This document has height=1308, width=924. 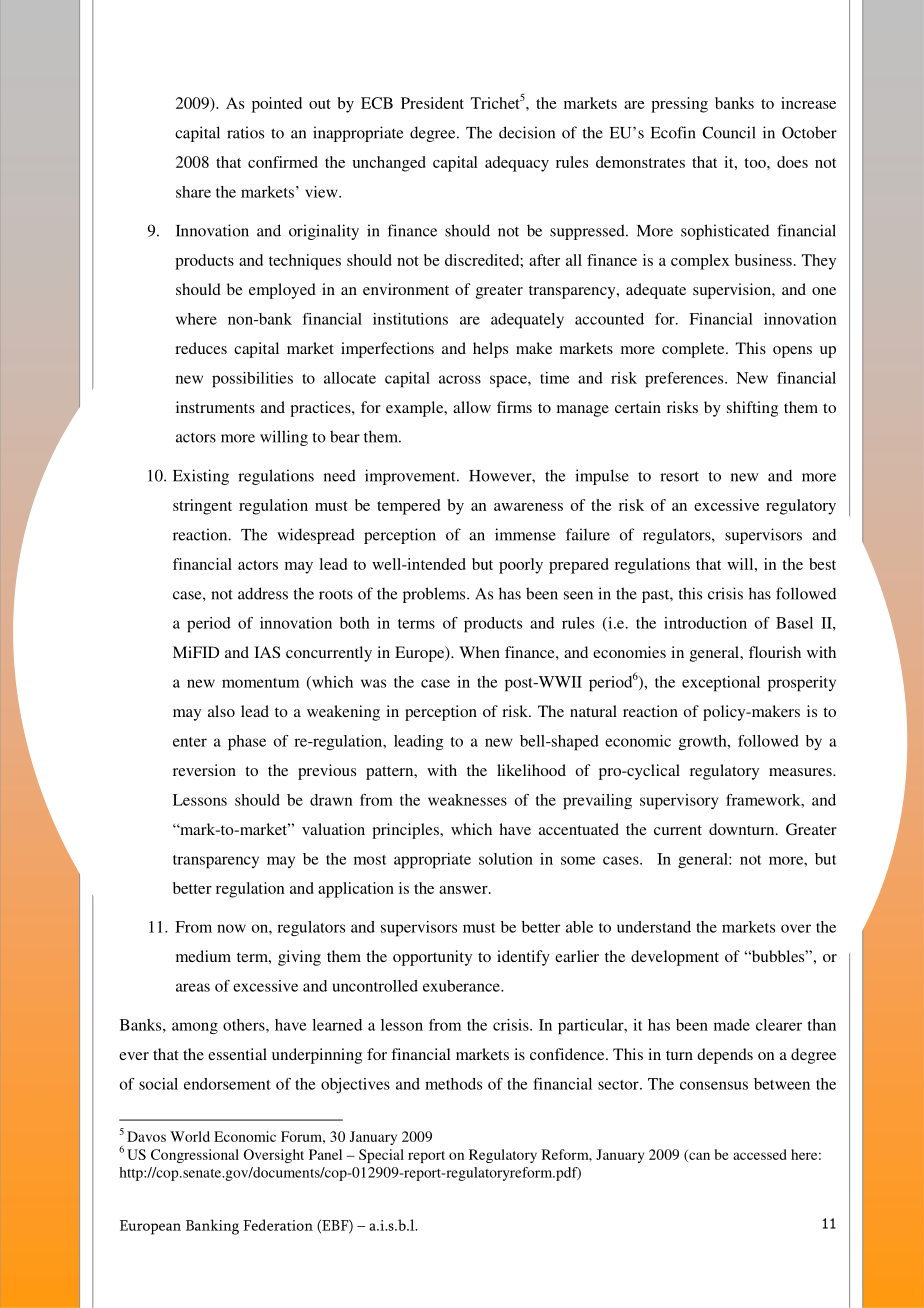 I want to click on awareness, so click(x=528, y=507).
